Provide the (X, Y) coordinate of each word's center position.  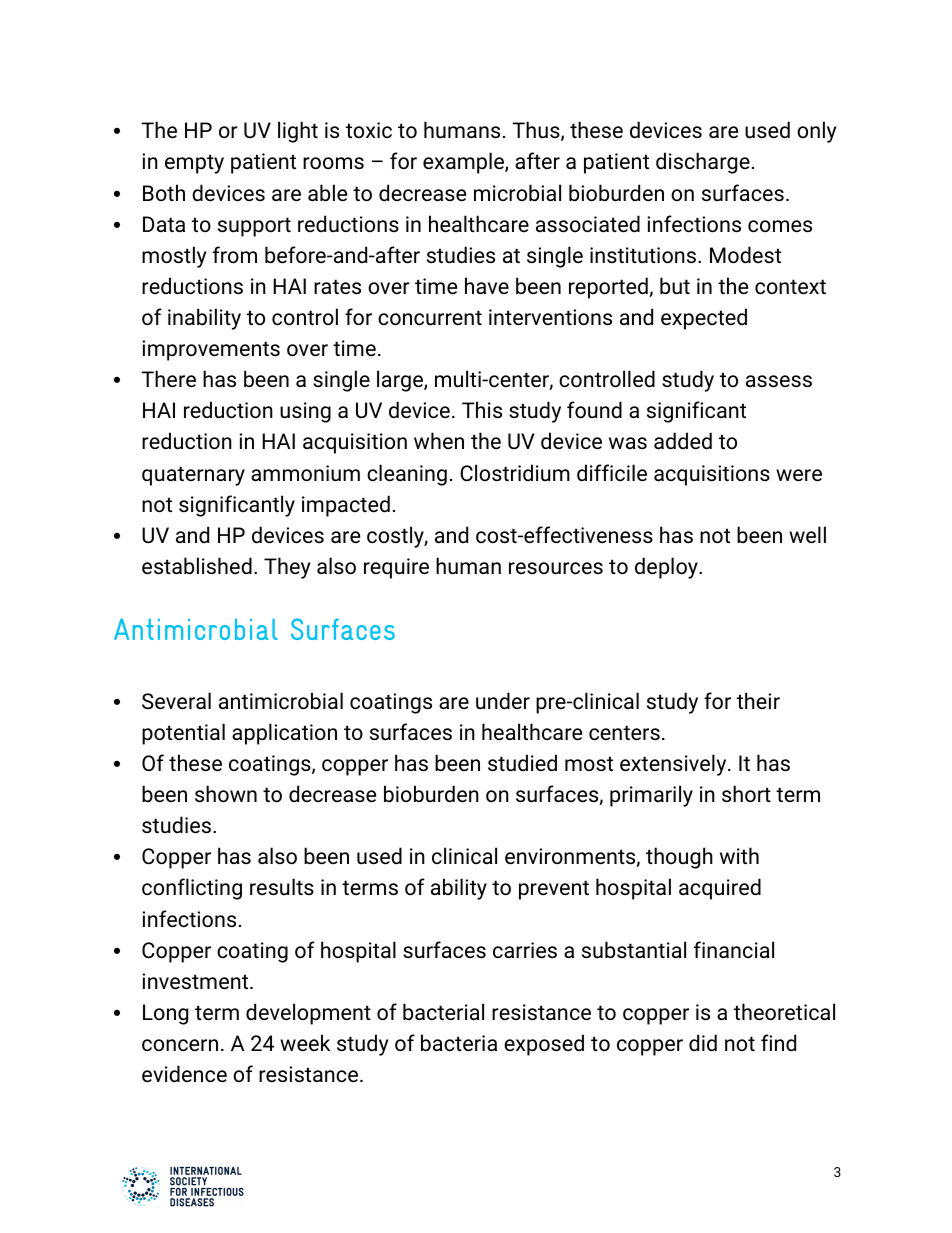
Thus (537, 131)
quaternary (193, 476)
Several (176, 701)
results (282, 886)
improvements (211, 350)
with (739, 855)
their (758, 700)
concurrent (430, 318)
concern (180, 1045)
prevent (554, 890)
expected (704, 319)
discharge (703, 163)
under (503, 700)
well (807, 535)
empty (194, 164)
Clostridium (515, 472)
